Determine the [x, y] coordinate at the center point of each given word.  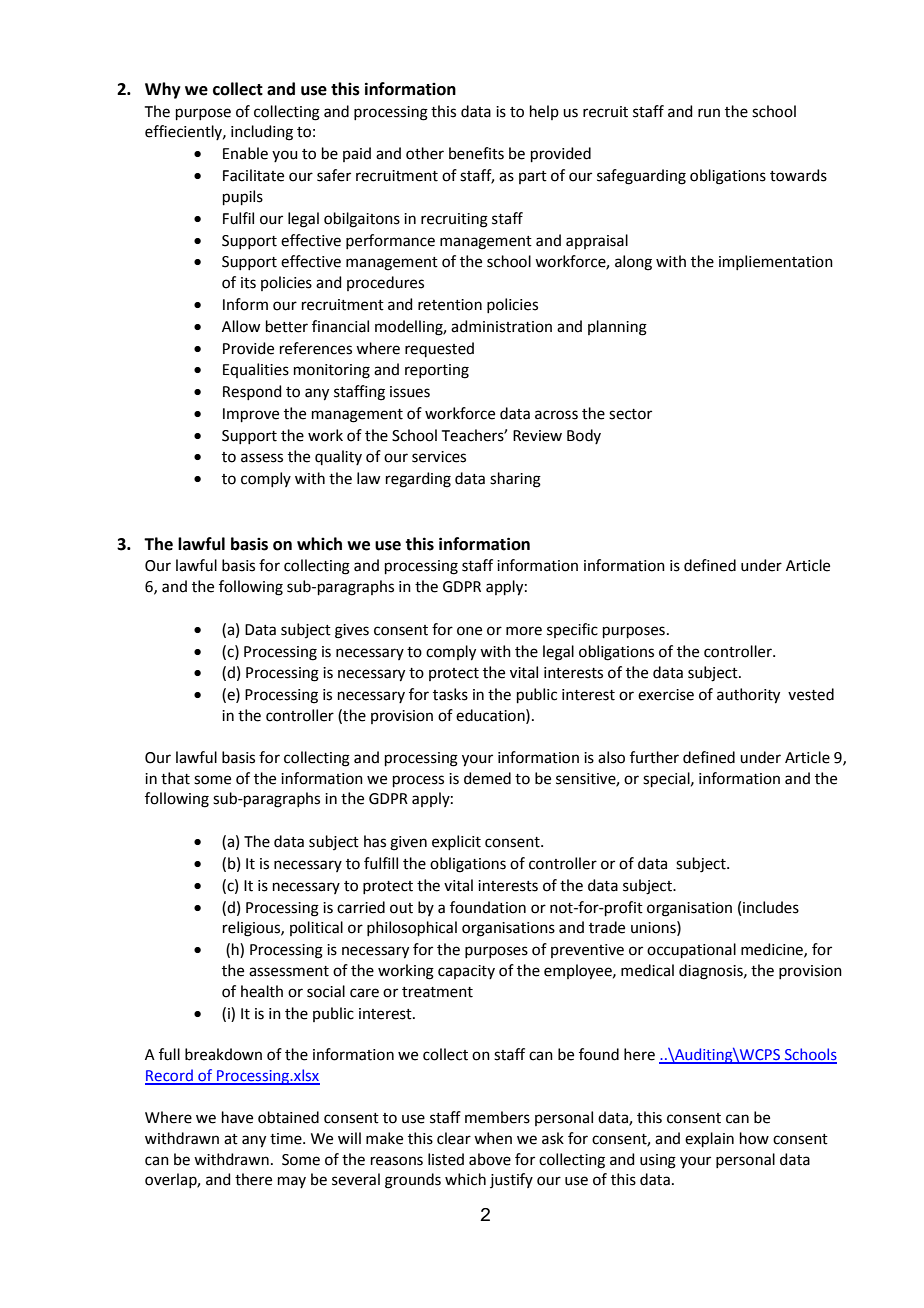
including [262, 133]
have [237, 1117]
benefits [476, 153]
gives [352, 631]
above [490, 1159]
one [469, 631]
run [709, 113]
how [754, 1138]
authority [748, 696]
